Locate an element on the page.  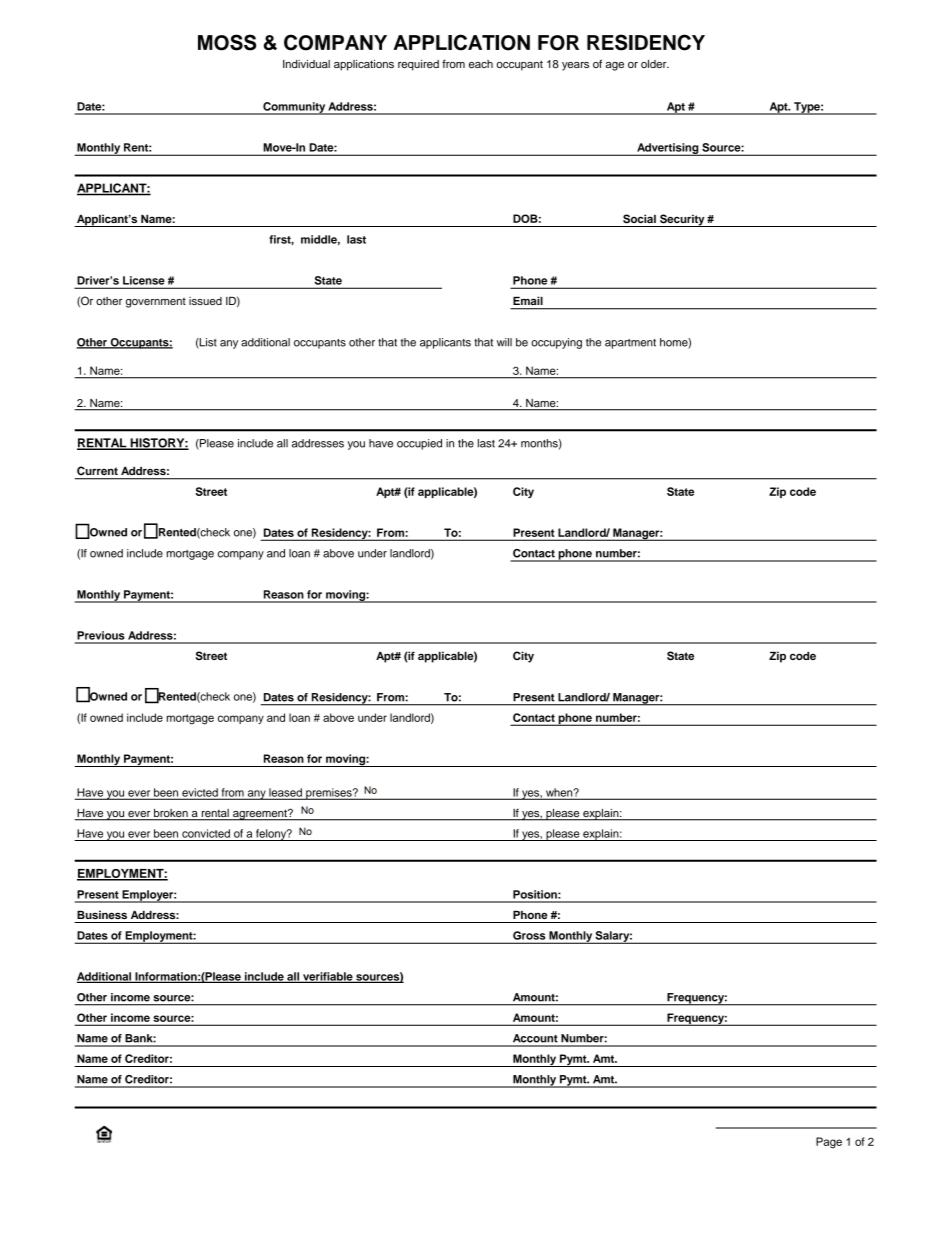
MOSS is located at coordinates (227, 42).
